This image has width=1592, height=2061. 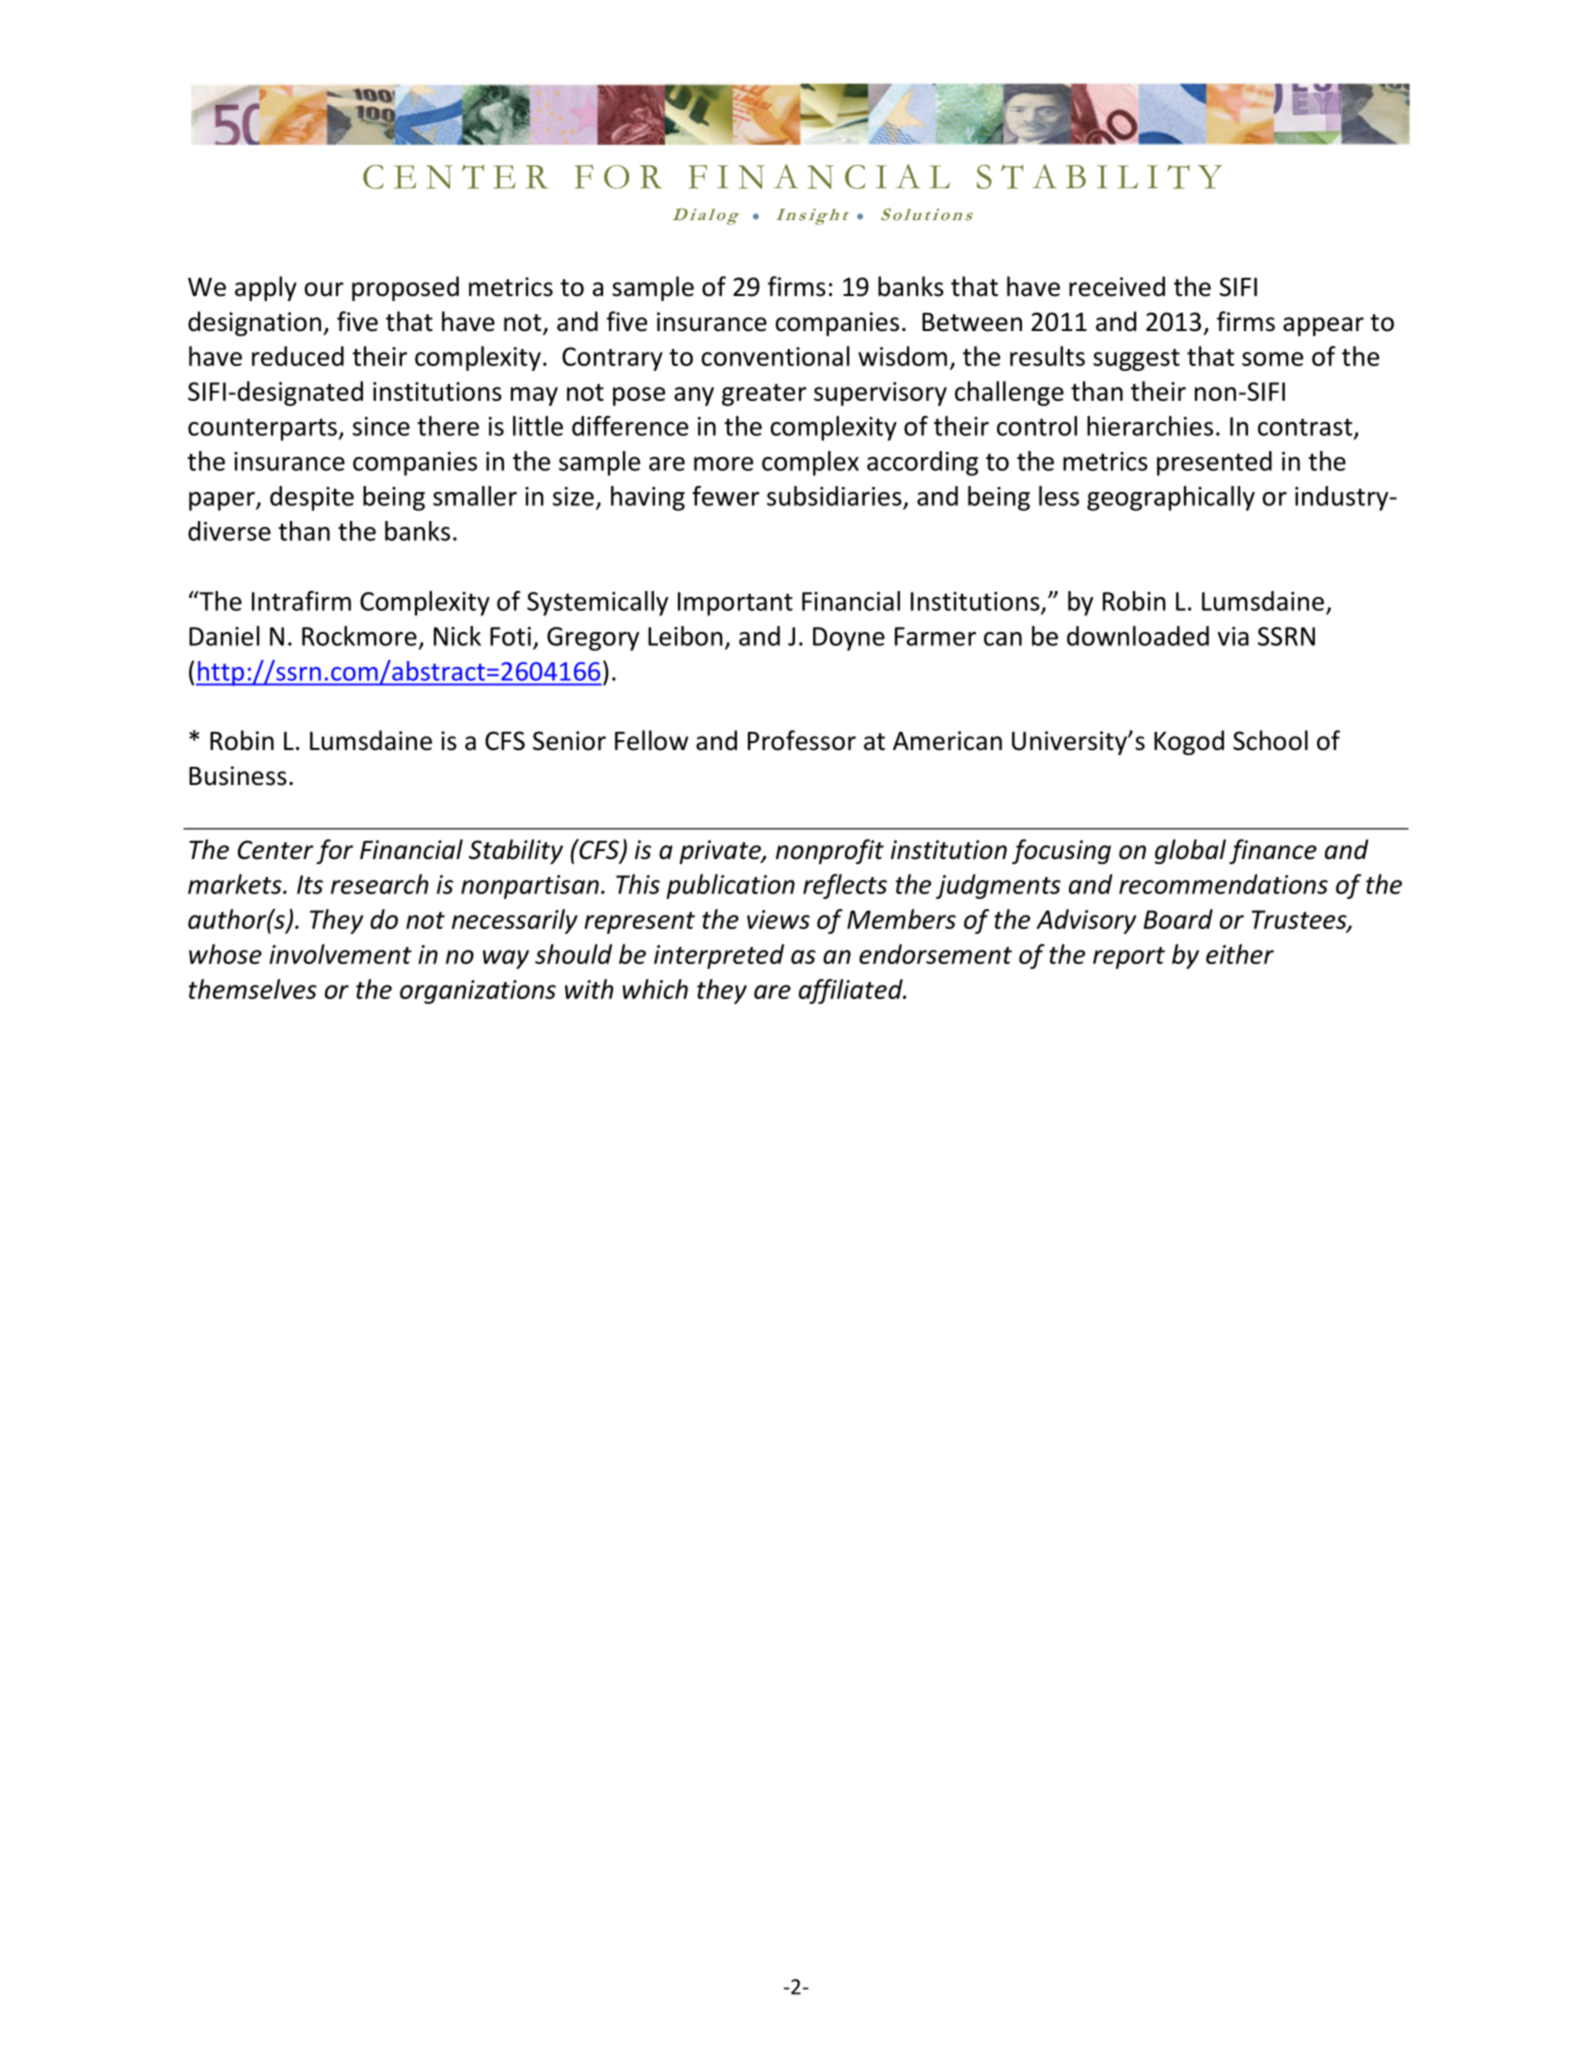 What do you see at coordinates (324, 289) in the image?
I see `our` at bounding box center [324, 289].
